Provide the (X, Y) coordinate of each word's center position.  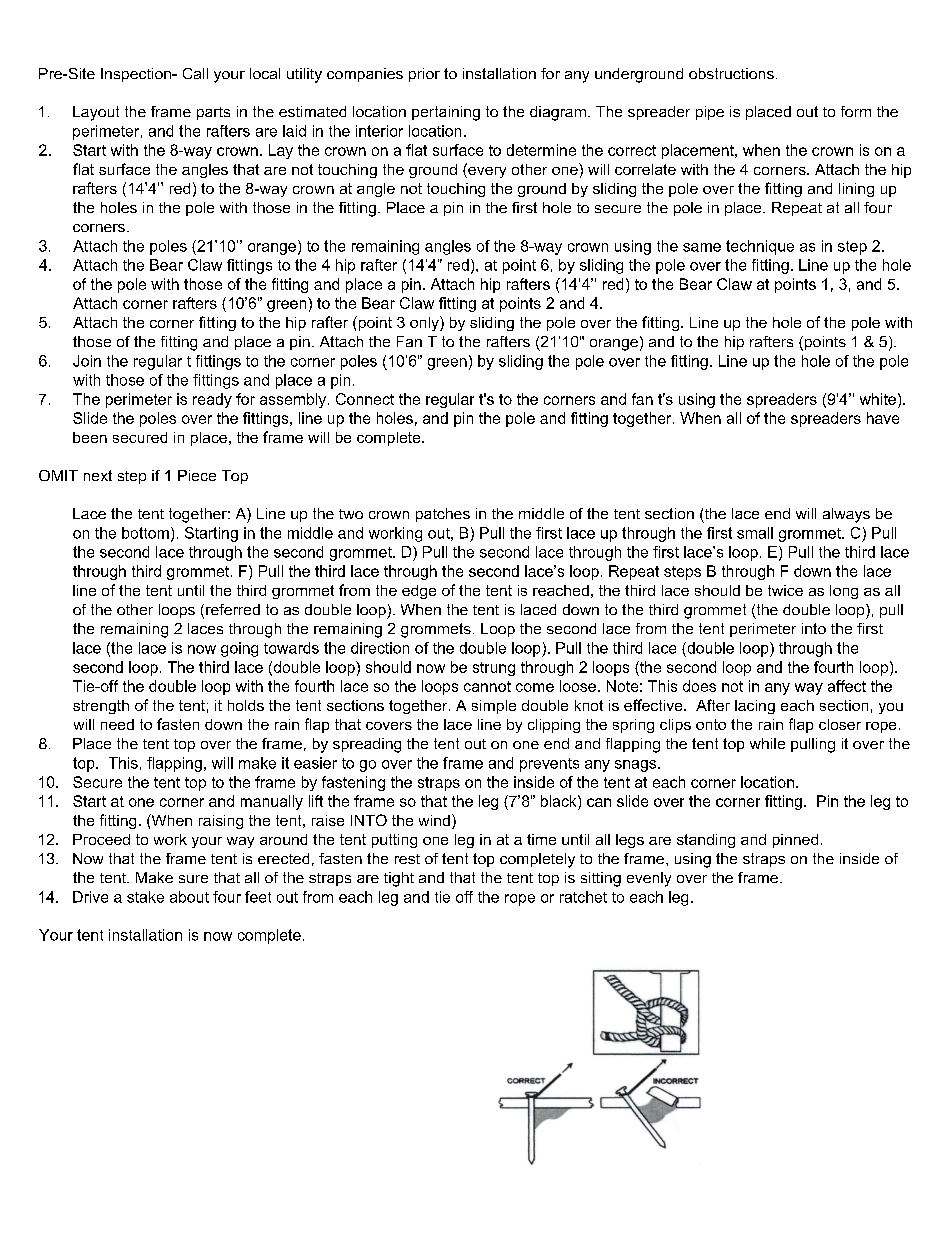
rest (407, 859)
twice (785, 590)
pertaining (446, 113)
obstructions (731, 73)
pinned (795, 841)
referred (233, 609)
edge (419, 592)
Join (87, 361)
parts (213, 113)
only (425, 323)
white (879, 399)
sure (193, 879)
